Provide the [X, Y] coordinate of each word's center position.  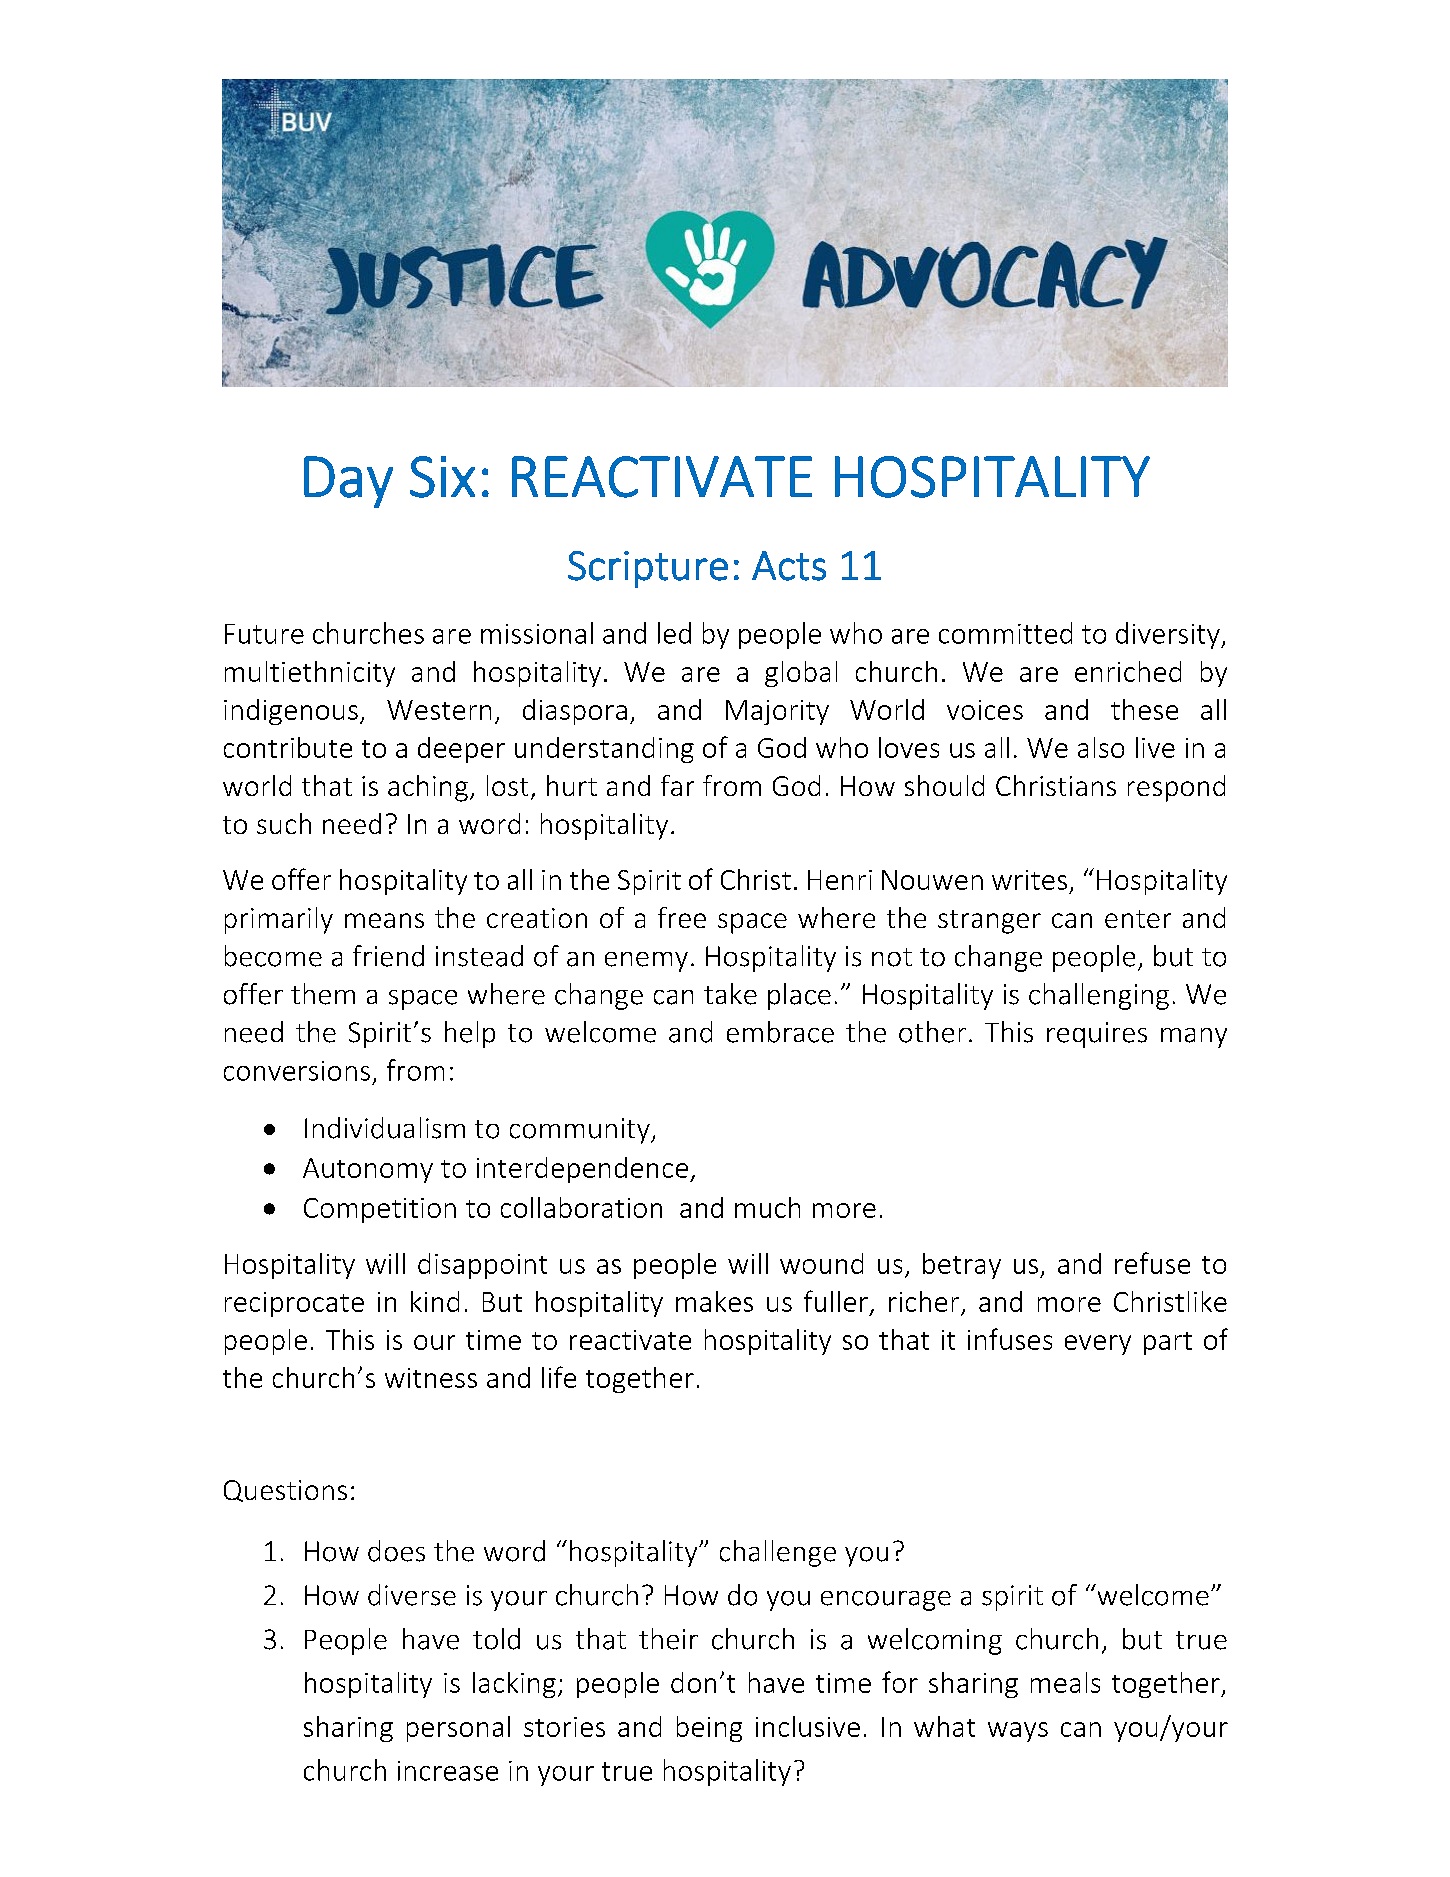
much [767, 1207]
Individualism [385, 1128]
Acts [789, 566]
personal [458, 1729]
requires [1097, 1035]
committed [1005, 633]
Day [348, 482]
